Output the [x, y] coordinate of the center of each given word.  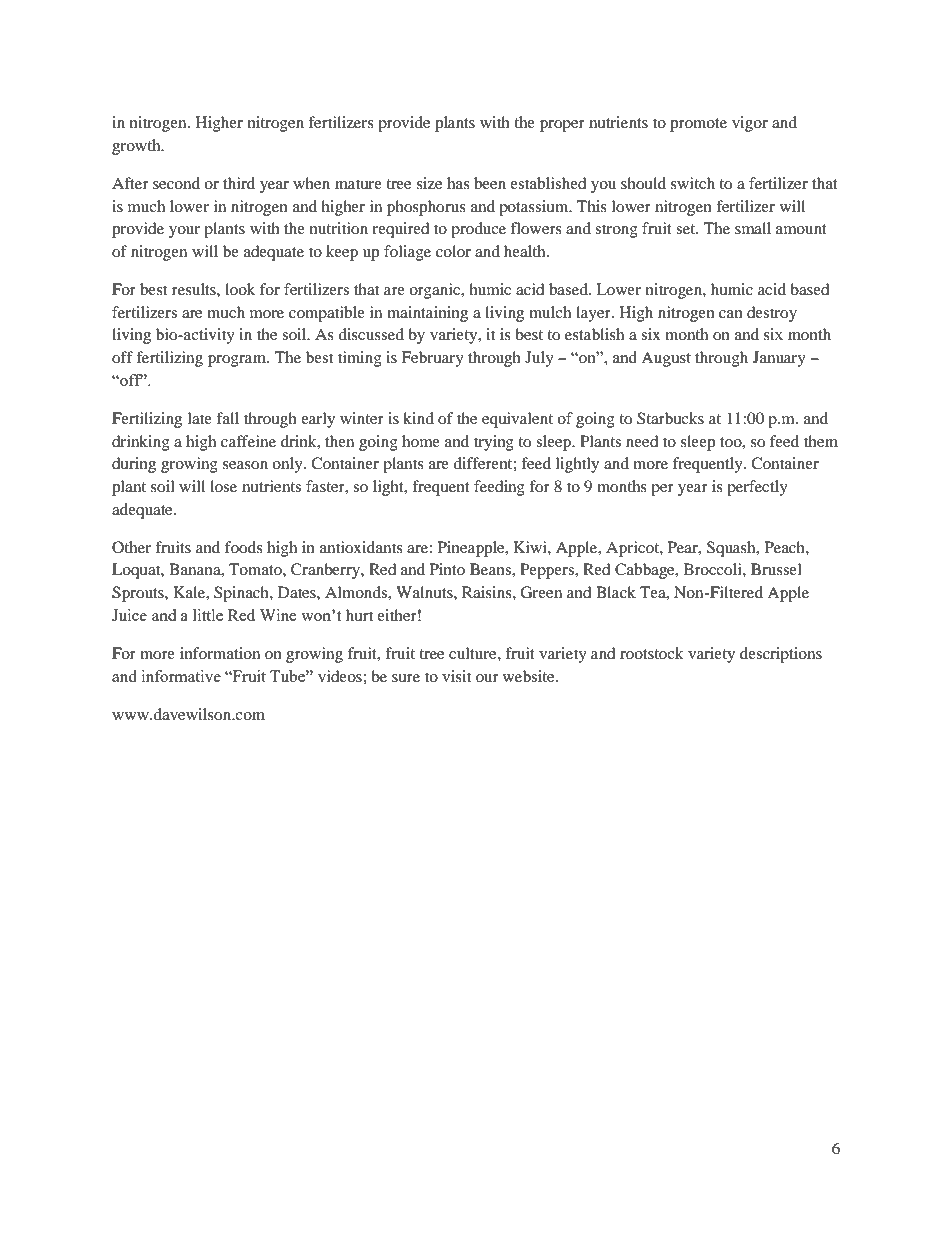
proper [562, 126]
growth [137, 147]
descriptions [781, 655]
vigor [750, 124]
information [220, 653]
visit [456, 676]
